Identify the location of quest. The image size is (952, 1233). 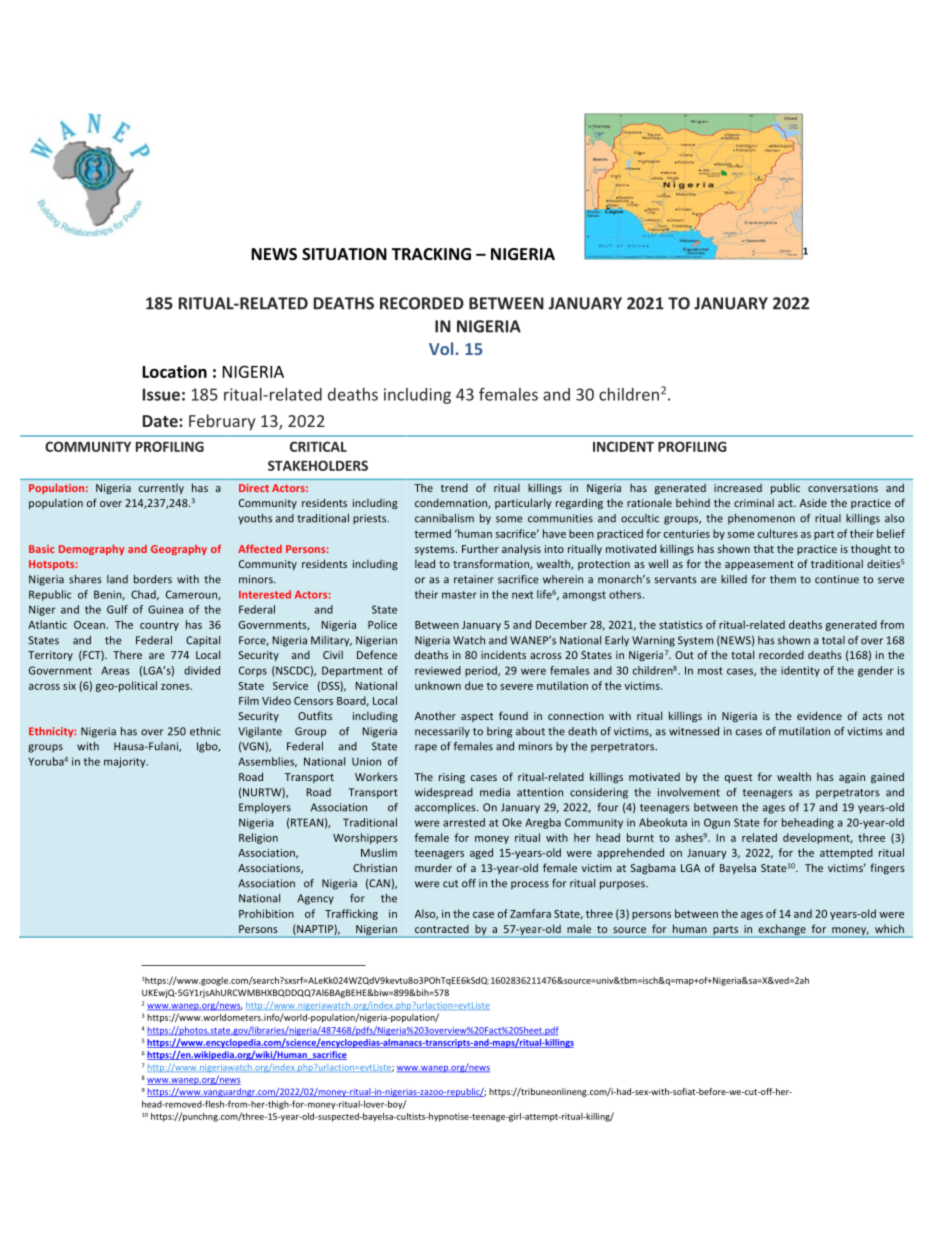
(738, 778).
